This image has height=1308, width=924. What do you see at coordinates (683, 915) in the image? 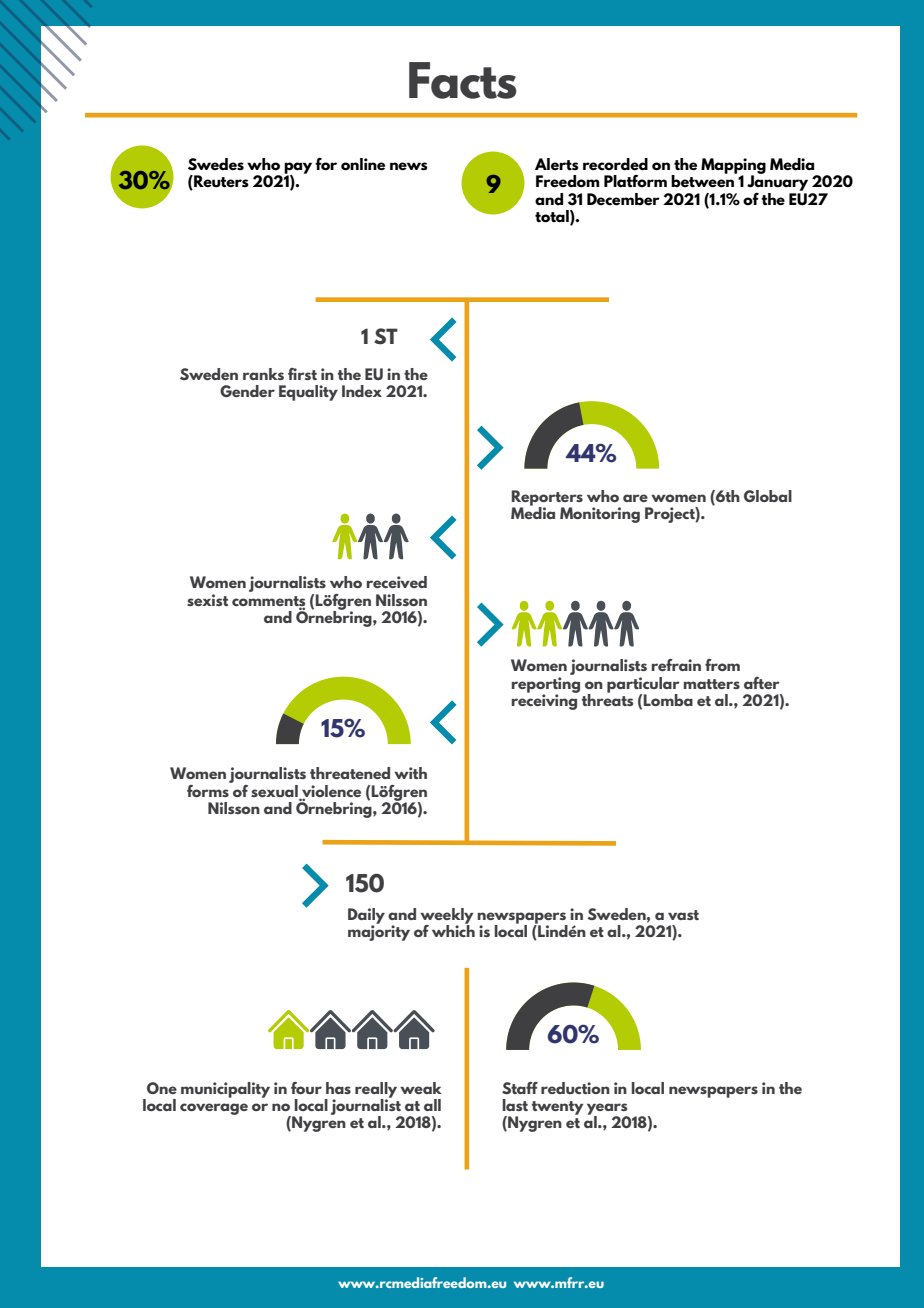
I see `vast` at bounding box center [683, 915].
